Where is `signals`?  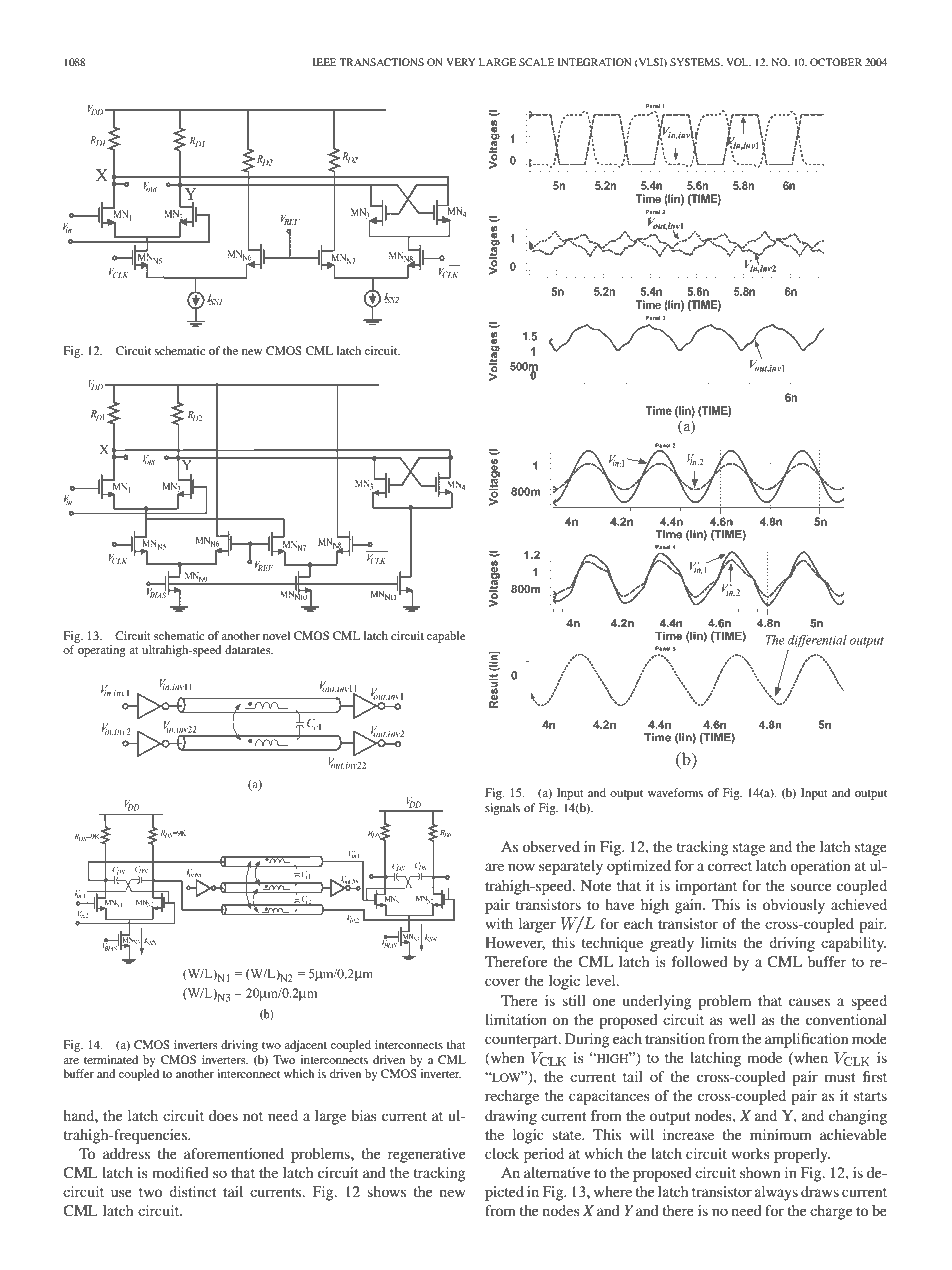 signals is located at coordinates (502, 809).
